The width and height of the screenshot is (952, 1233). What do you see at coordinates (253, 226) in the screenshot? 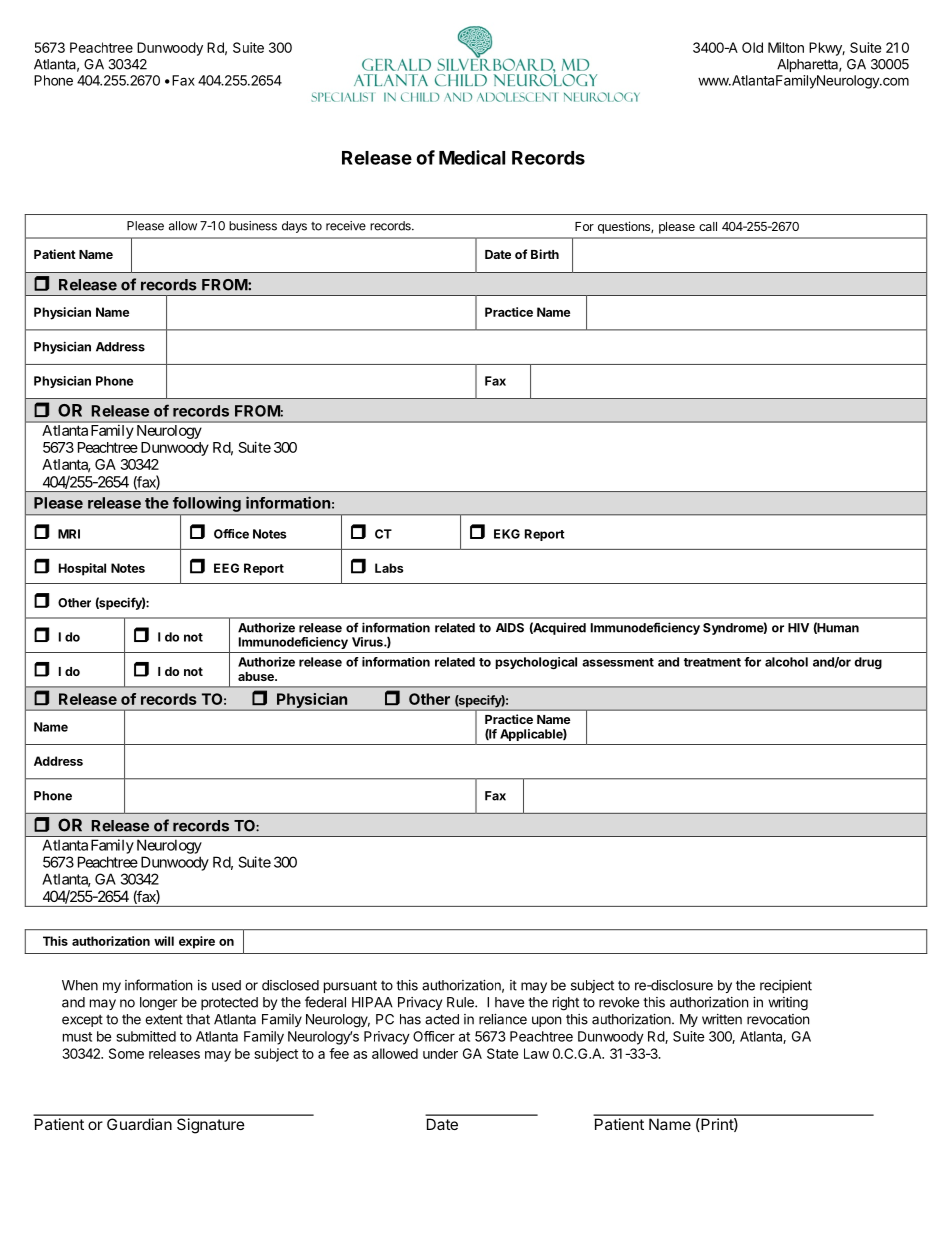
I see `business` at bounding box center [253, 226].
